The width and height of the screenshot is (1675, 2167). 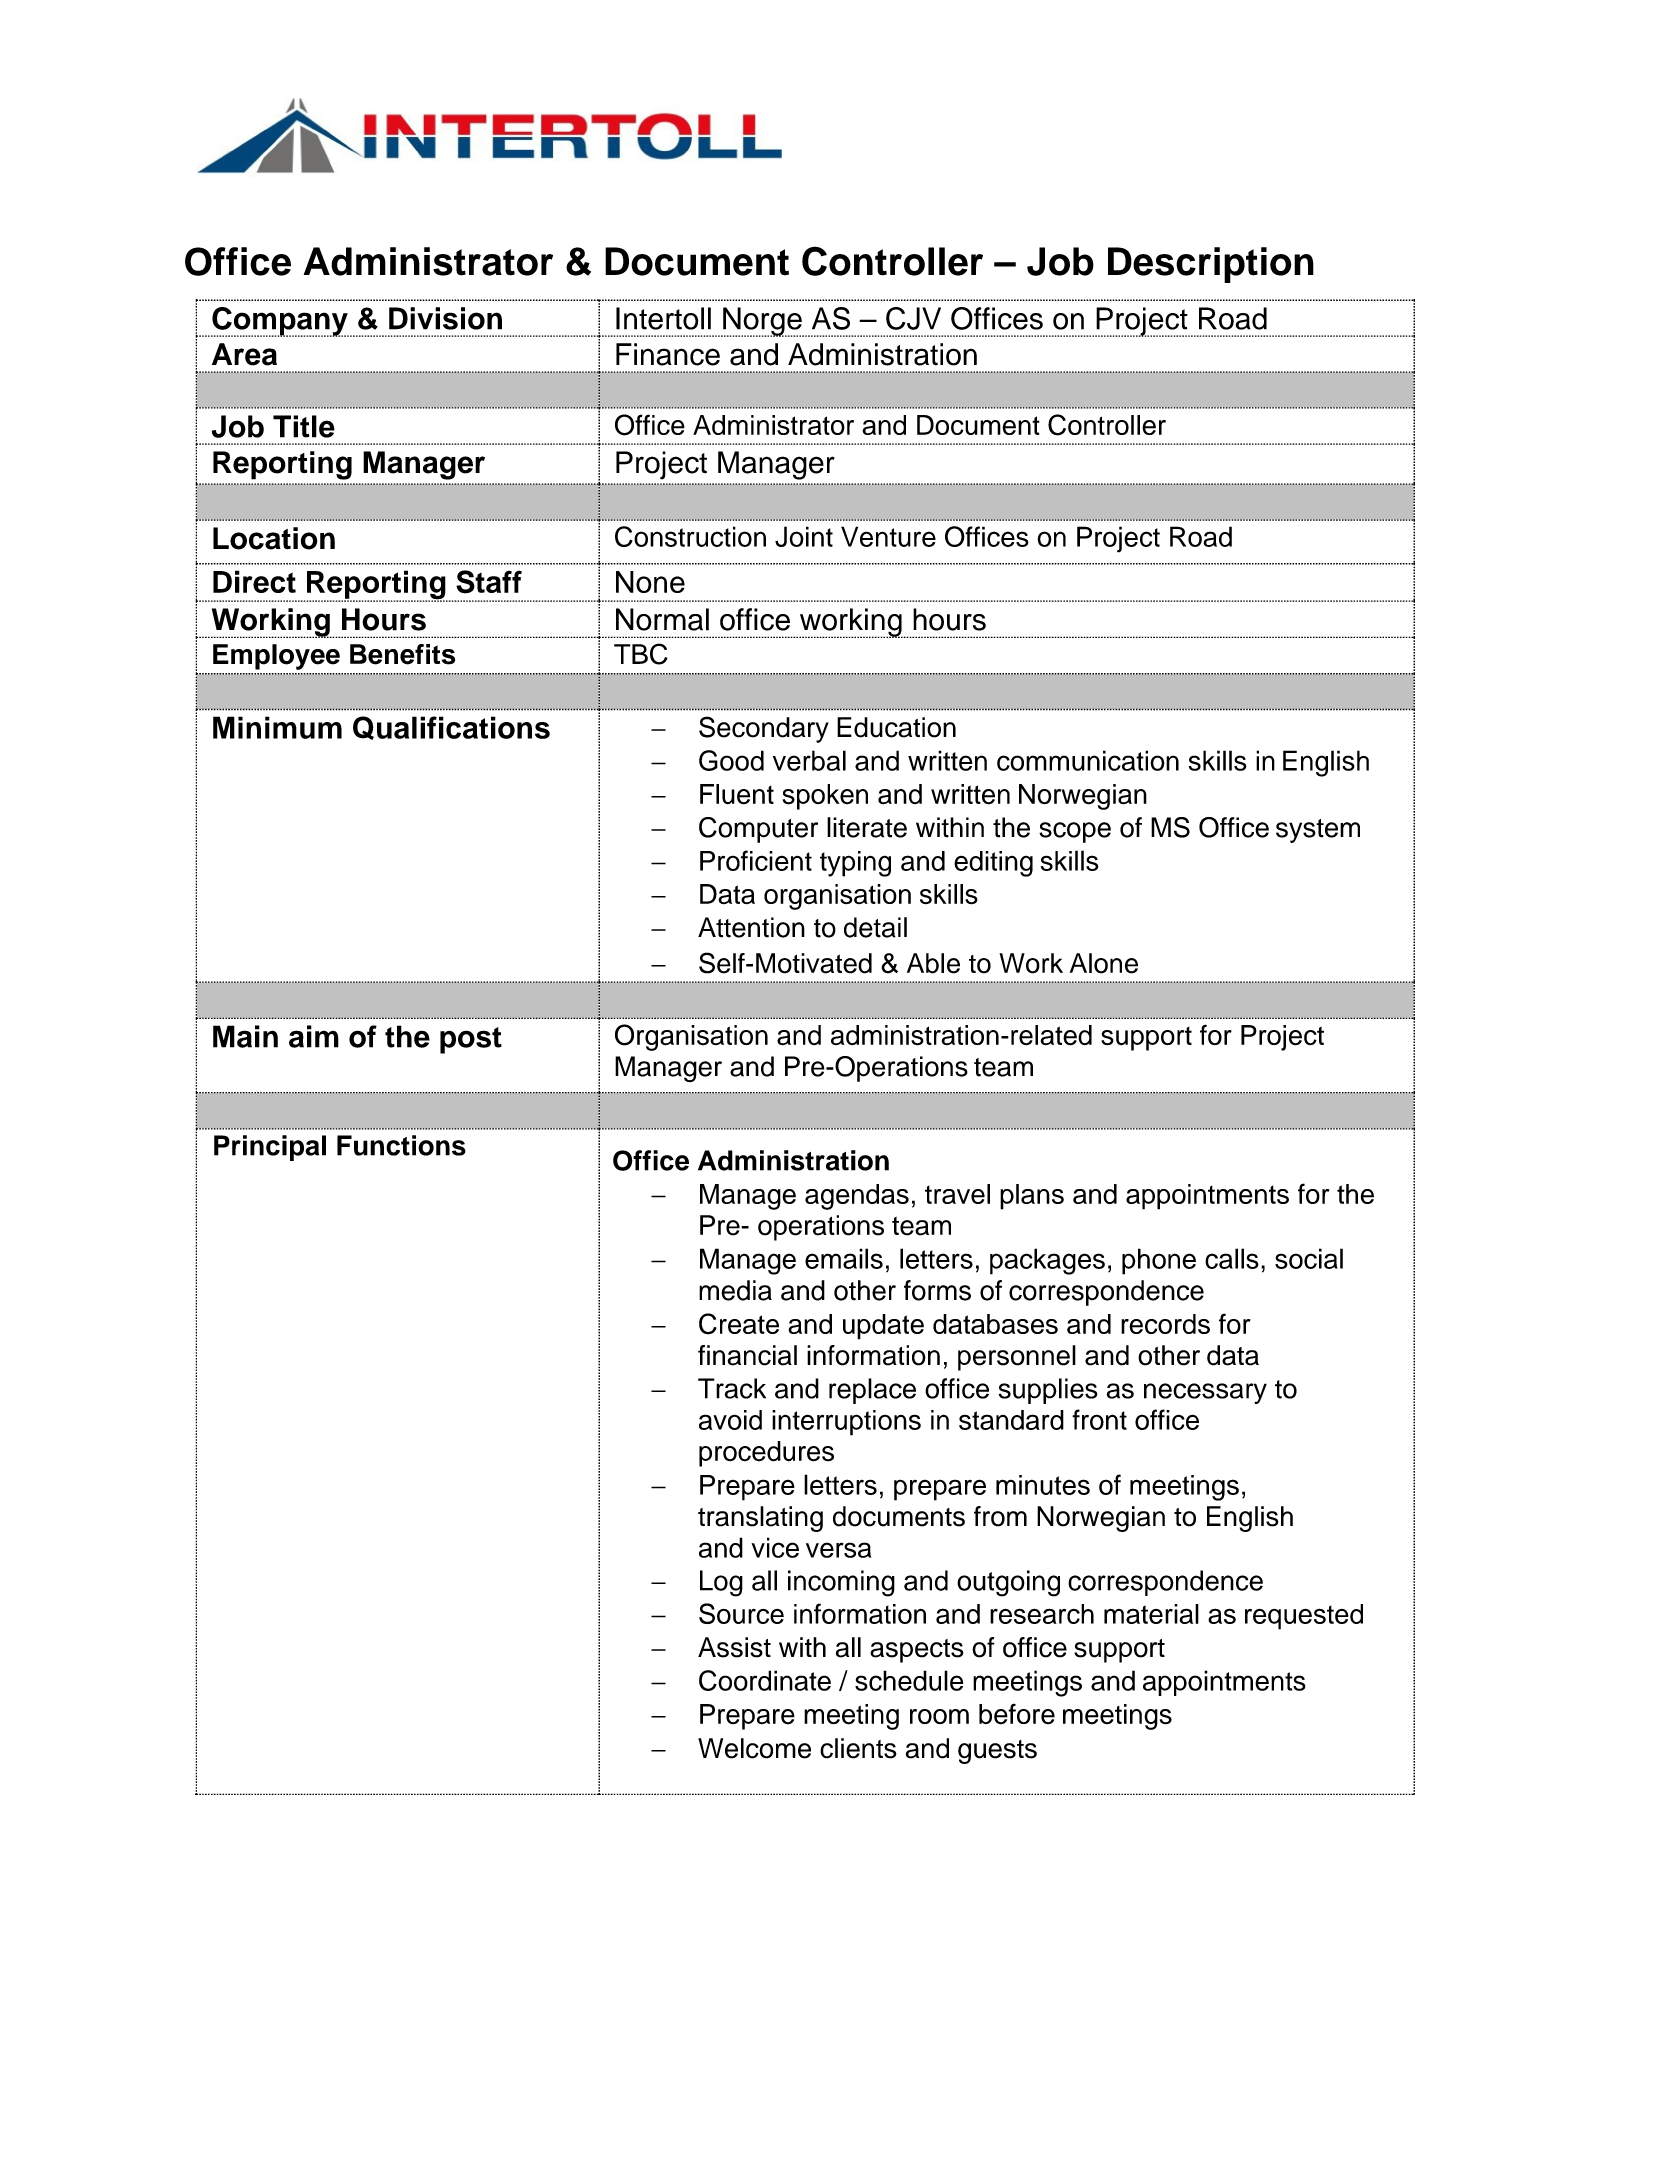 What do you see at coordinates (1211, 265) in the screenshot?
I see `Description` at bounding box center [1211, 265].
